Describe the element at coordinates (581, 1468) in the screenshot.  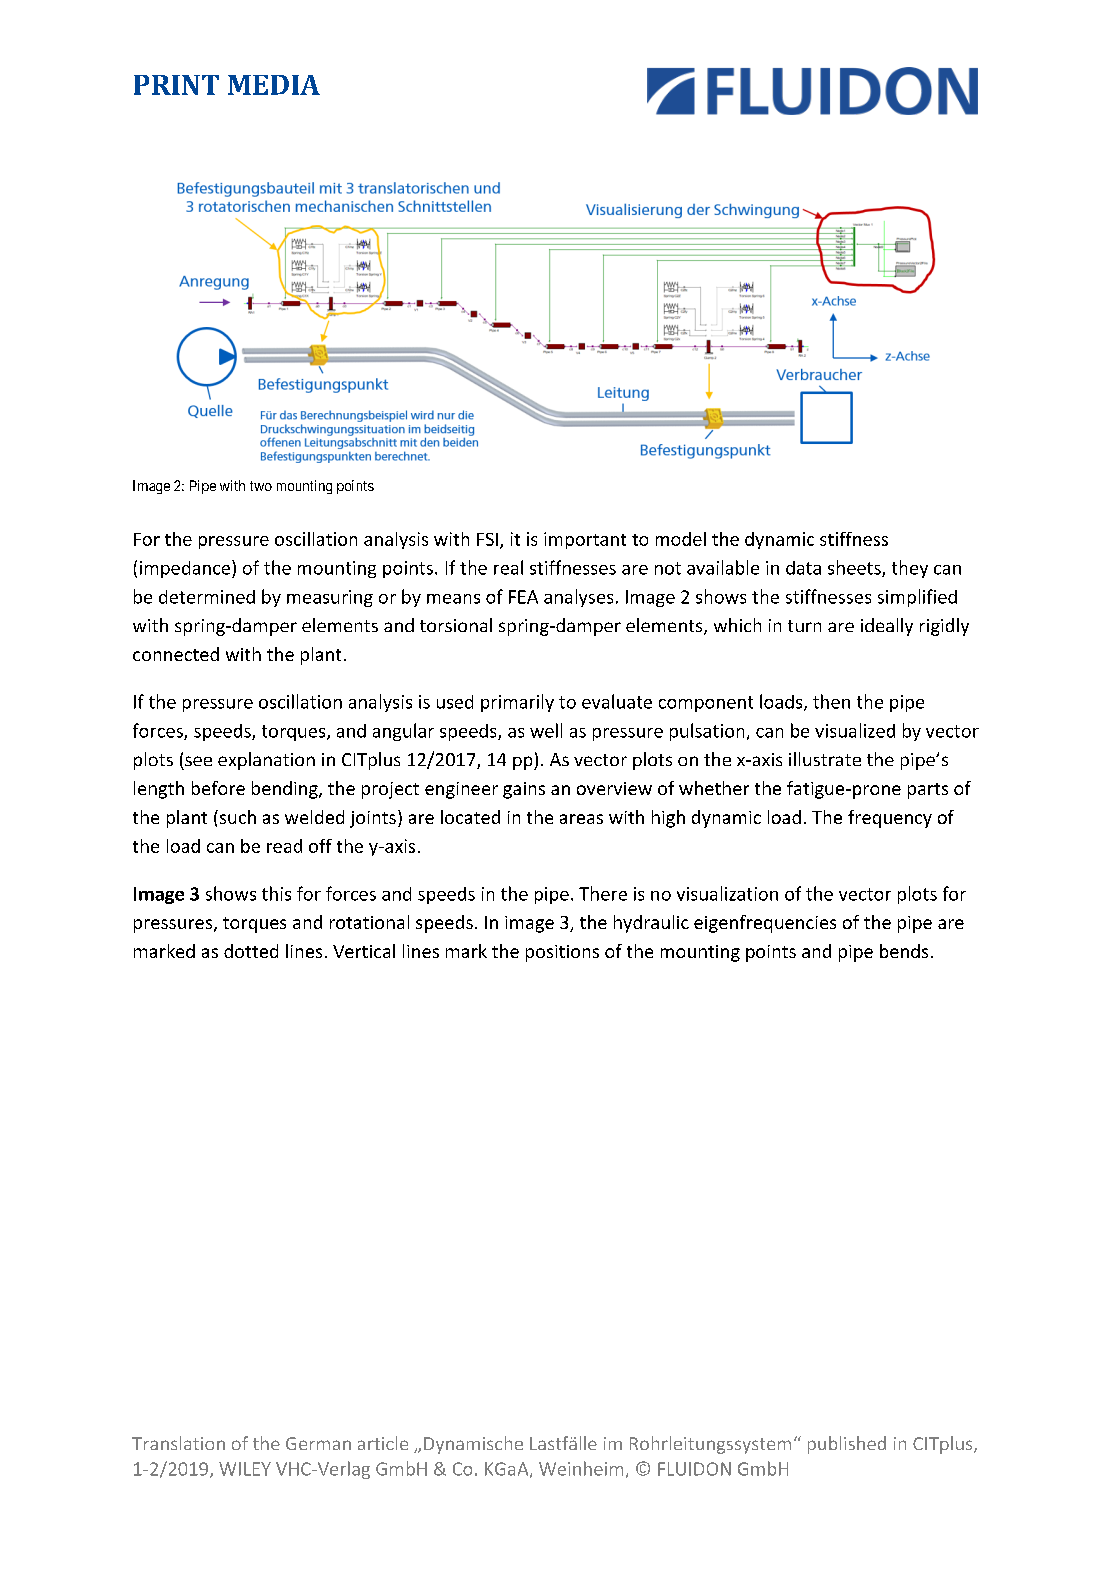
I see `Weinheim` at that location.
